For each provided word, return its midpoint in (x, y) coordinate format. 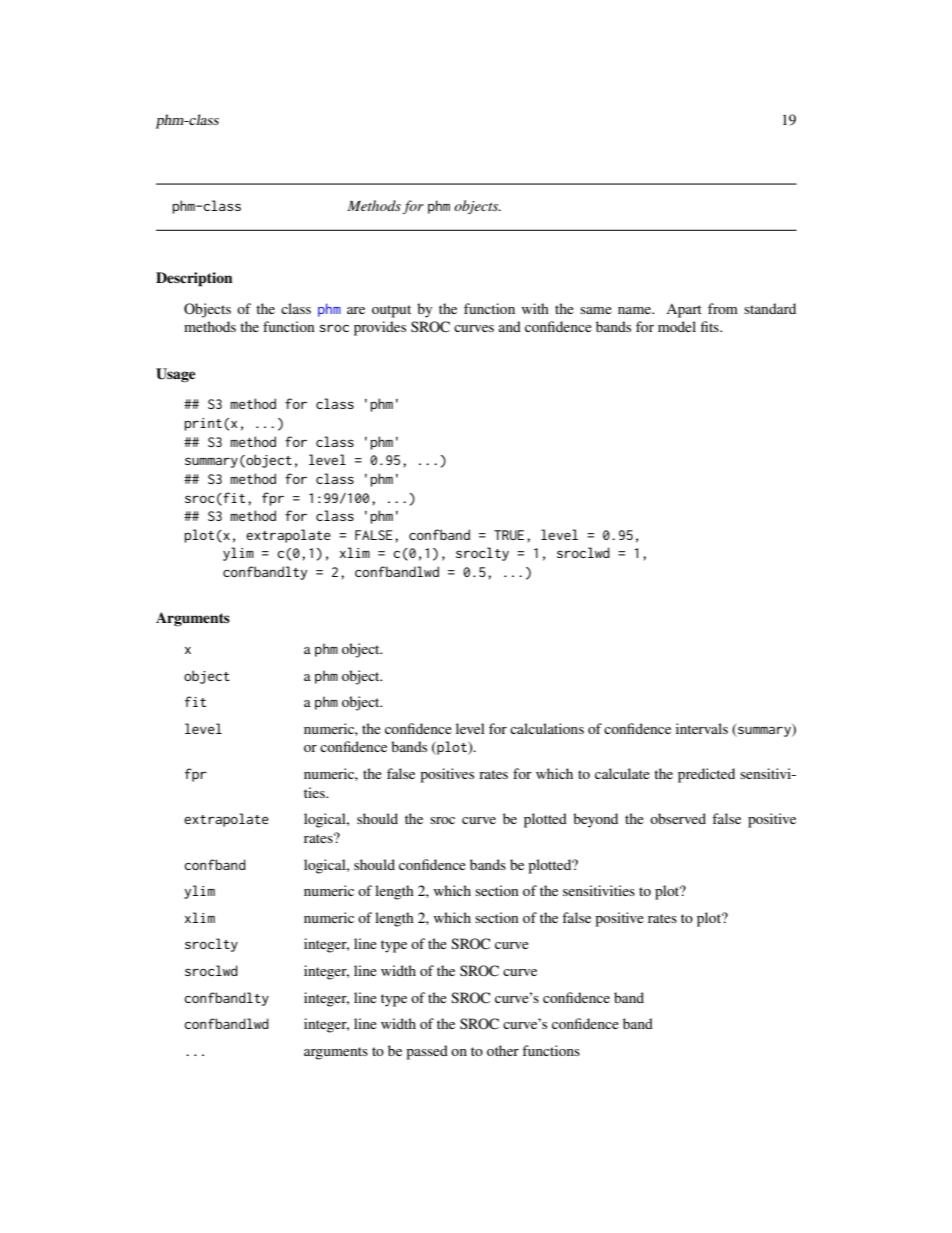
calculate (622, 773)
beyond (595, 820)
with (535, 308)
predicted (706, 775)
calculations (547, 728)
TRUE (509, 535)
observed (678, 818)
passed (427, 1052)
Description (194, 279)
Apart (684, 311)
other (503, 1050)
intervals (702, 728)
